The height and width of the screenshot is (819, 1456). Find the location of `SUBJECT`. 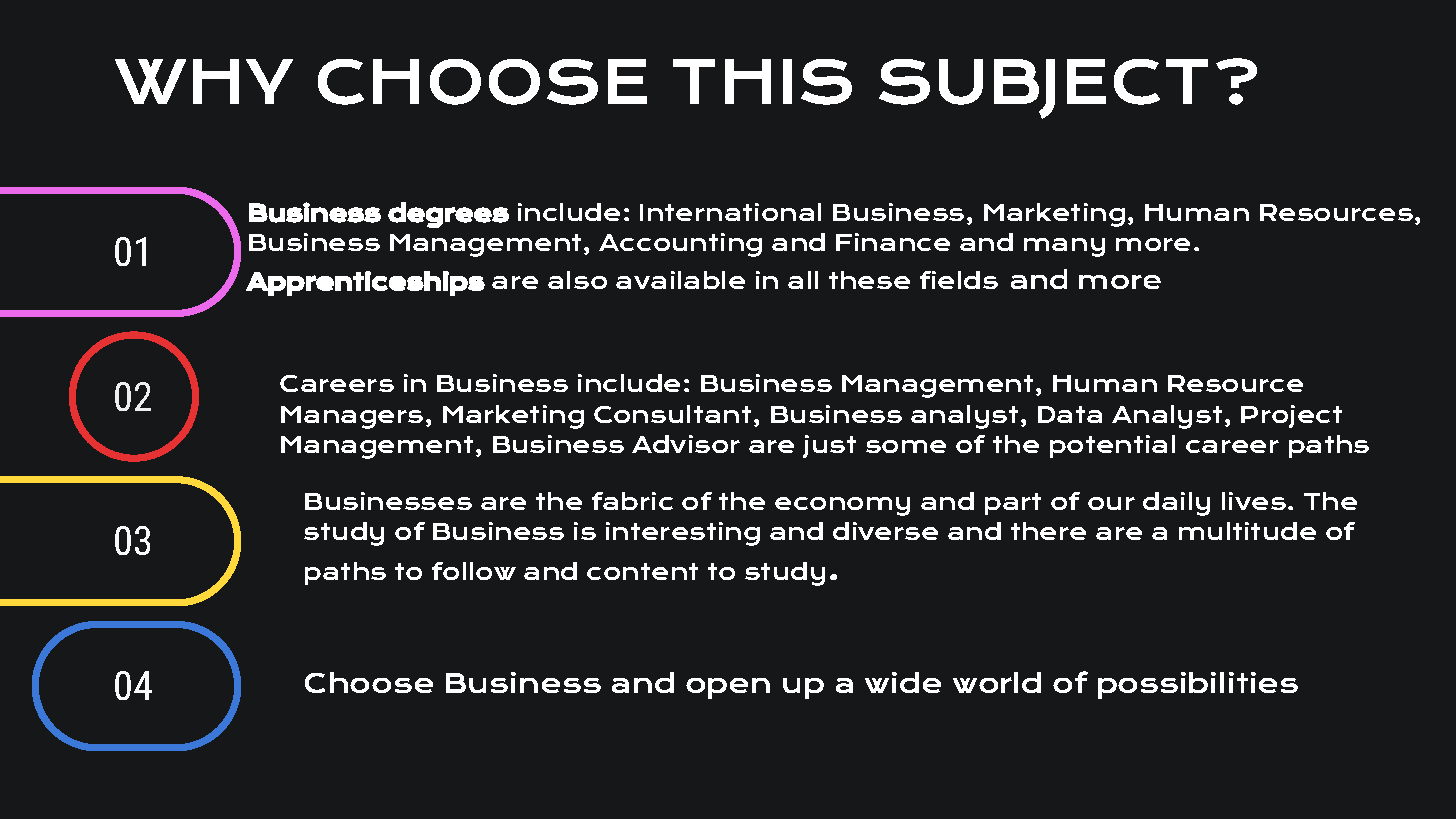

SUBJECT is located at coordinates (1043, 89).
